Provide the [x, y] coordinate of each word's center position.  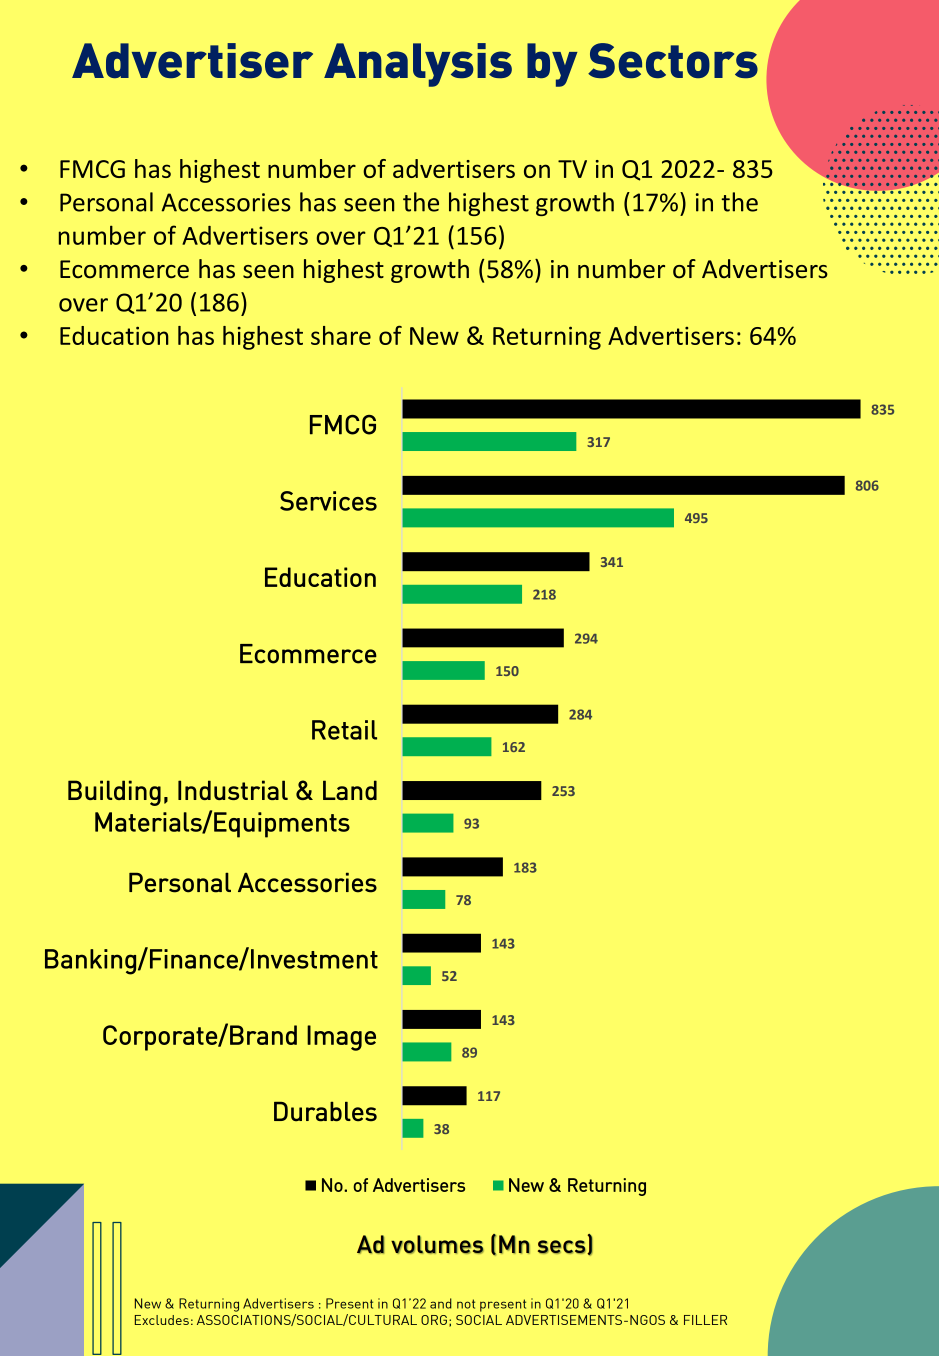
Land [350, 790]
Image [341, 1038]
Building [114, 793]
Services [328, 501]
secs [563, 1247]
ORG [434, 1320]
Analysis [418, 65]
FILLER [705, 1320]
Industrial [233, 790]
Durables [325, 1111]
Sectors [673, 60]
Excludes [162, 1320]
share [341, 335]
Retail [344, 730]
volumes [437, 1244]
